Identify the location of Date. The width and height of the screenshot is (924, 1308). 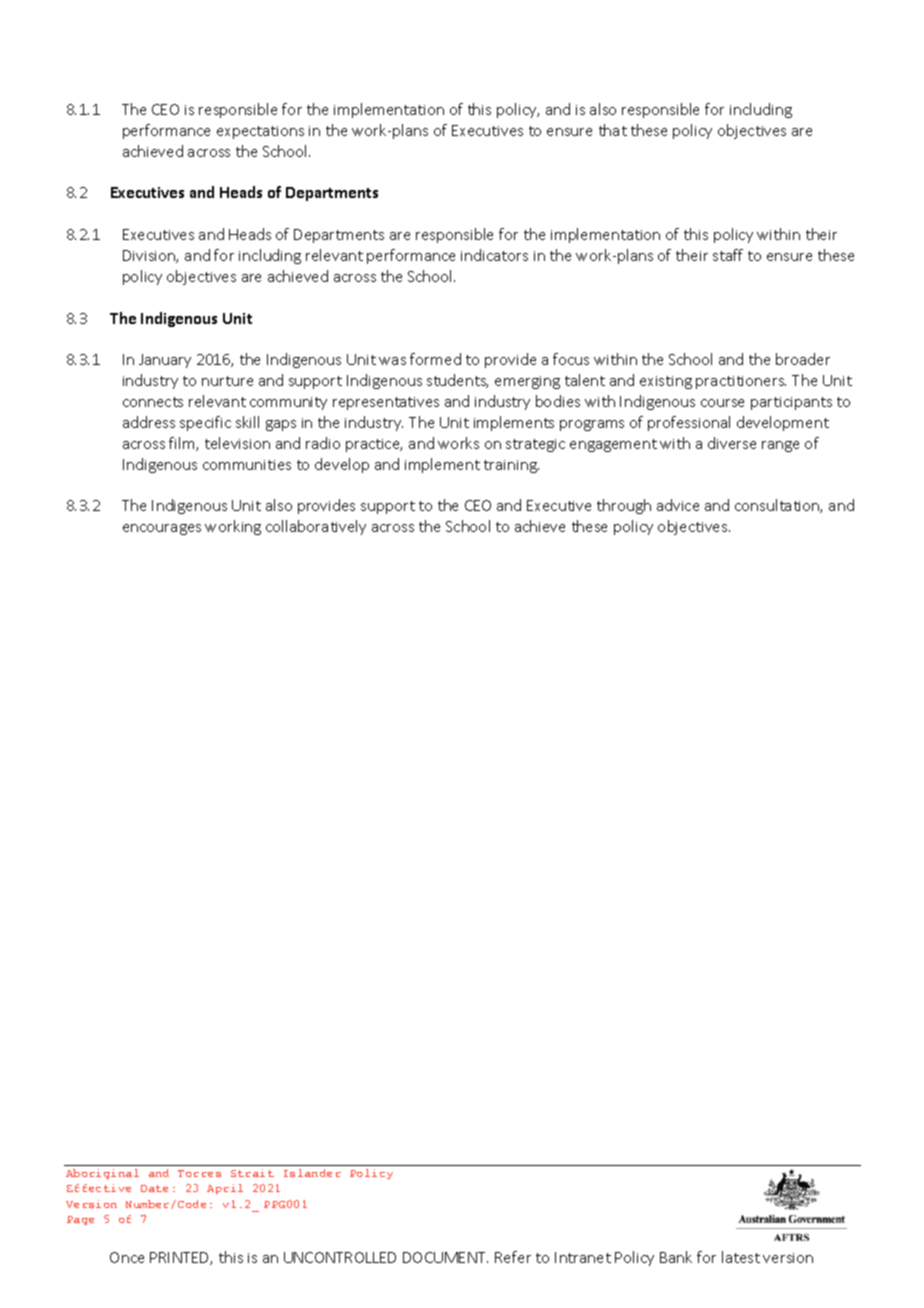
(154, 1188).
